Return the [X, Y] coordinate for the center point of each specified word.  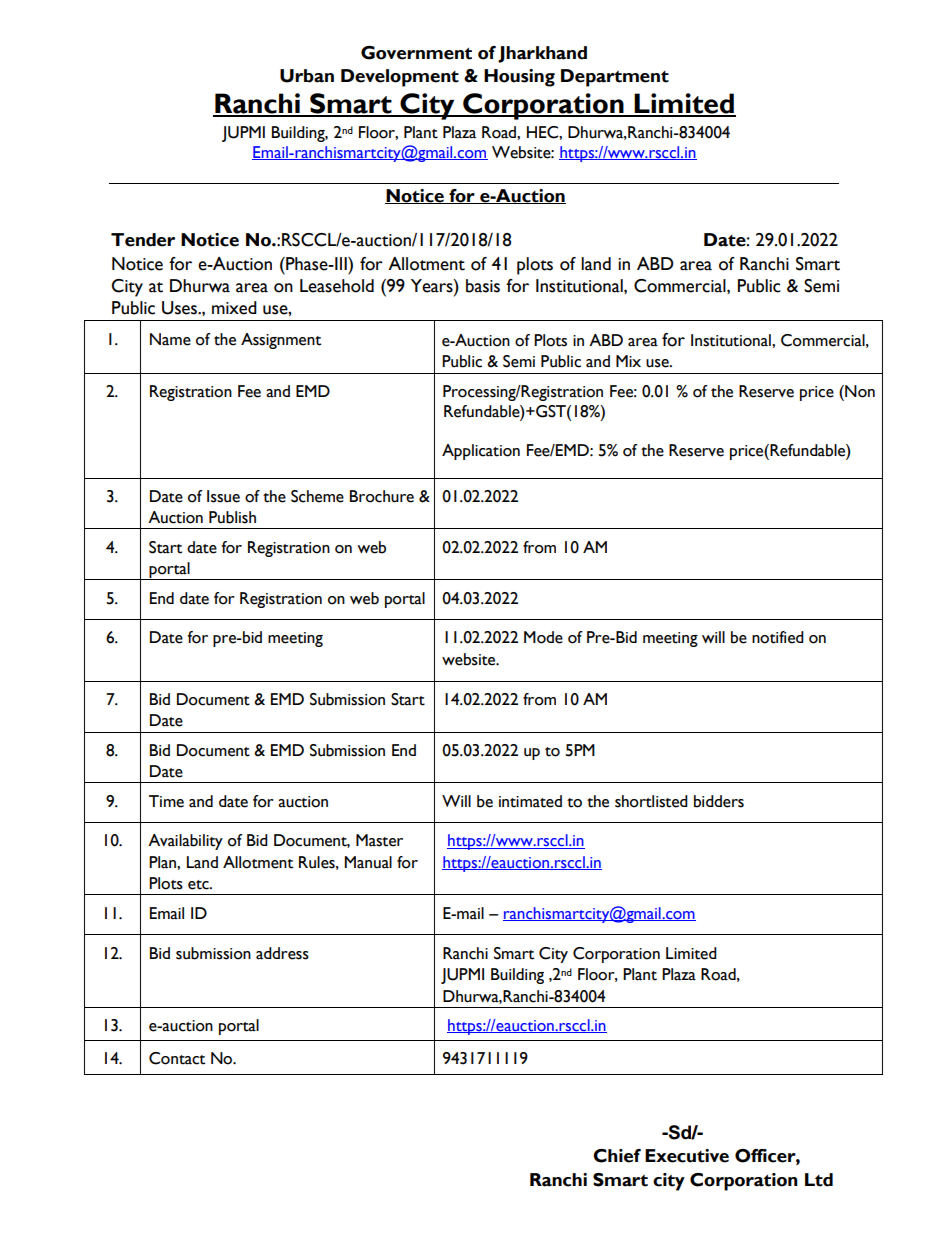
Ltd [819, 1180]
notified [778, 637]
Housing [519, 78]
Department [615, 78]
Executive [687, 1156]
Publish [232, 517]
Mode [543, 637]
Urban [307, 76]
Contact [177, 1058]
